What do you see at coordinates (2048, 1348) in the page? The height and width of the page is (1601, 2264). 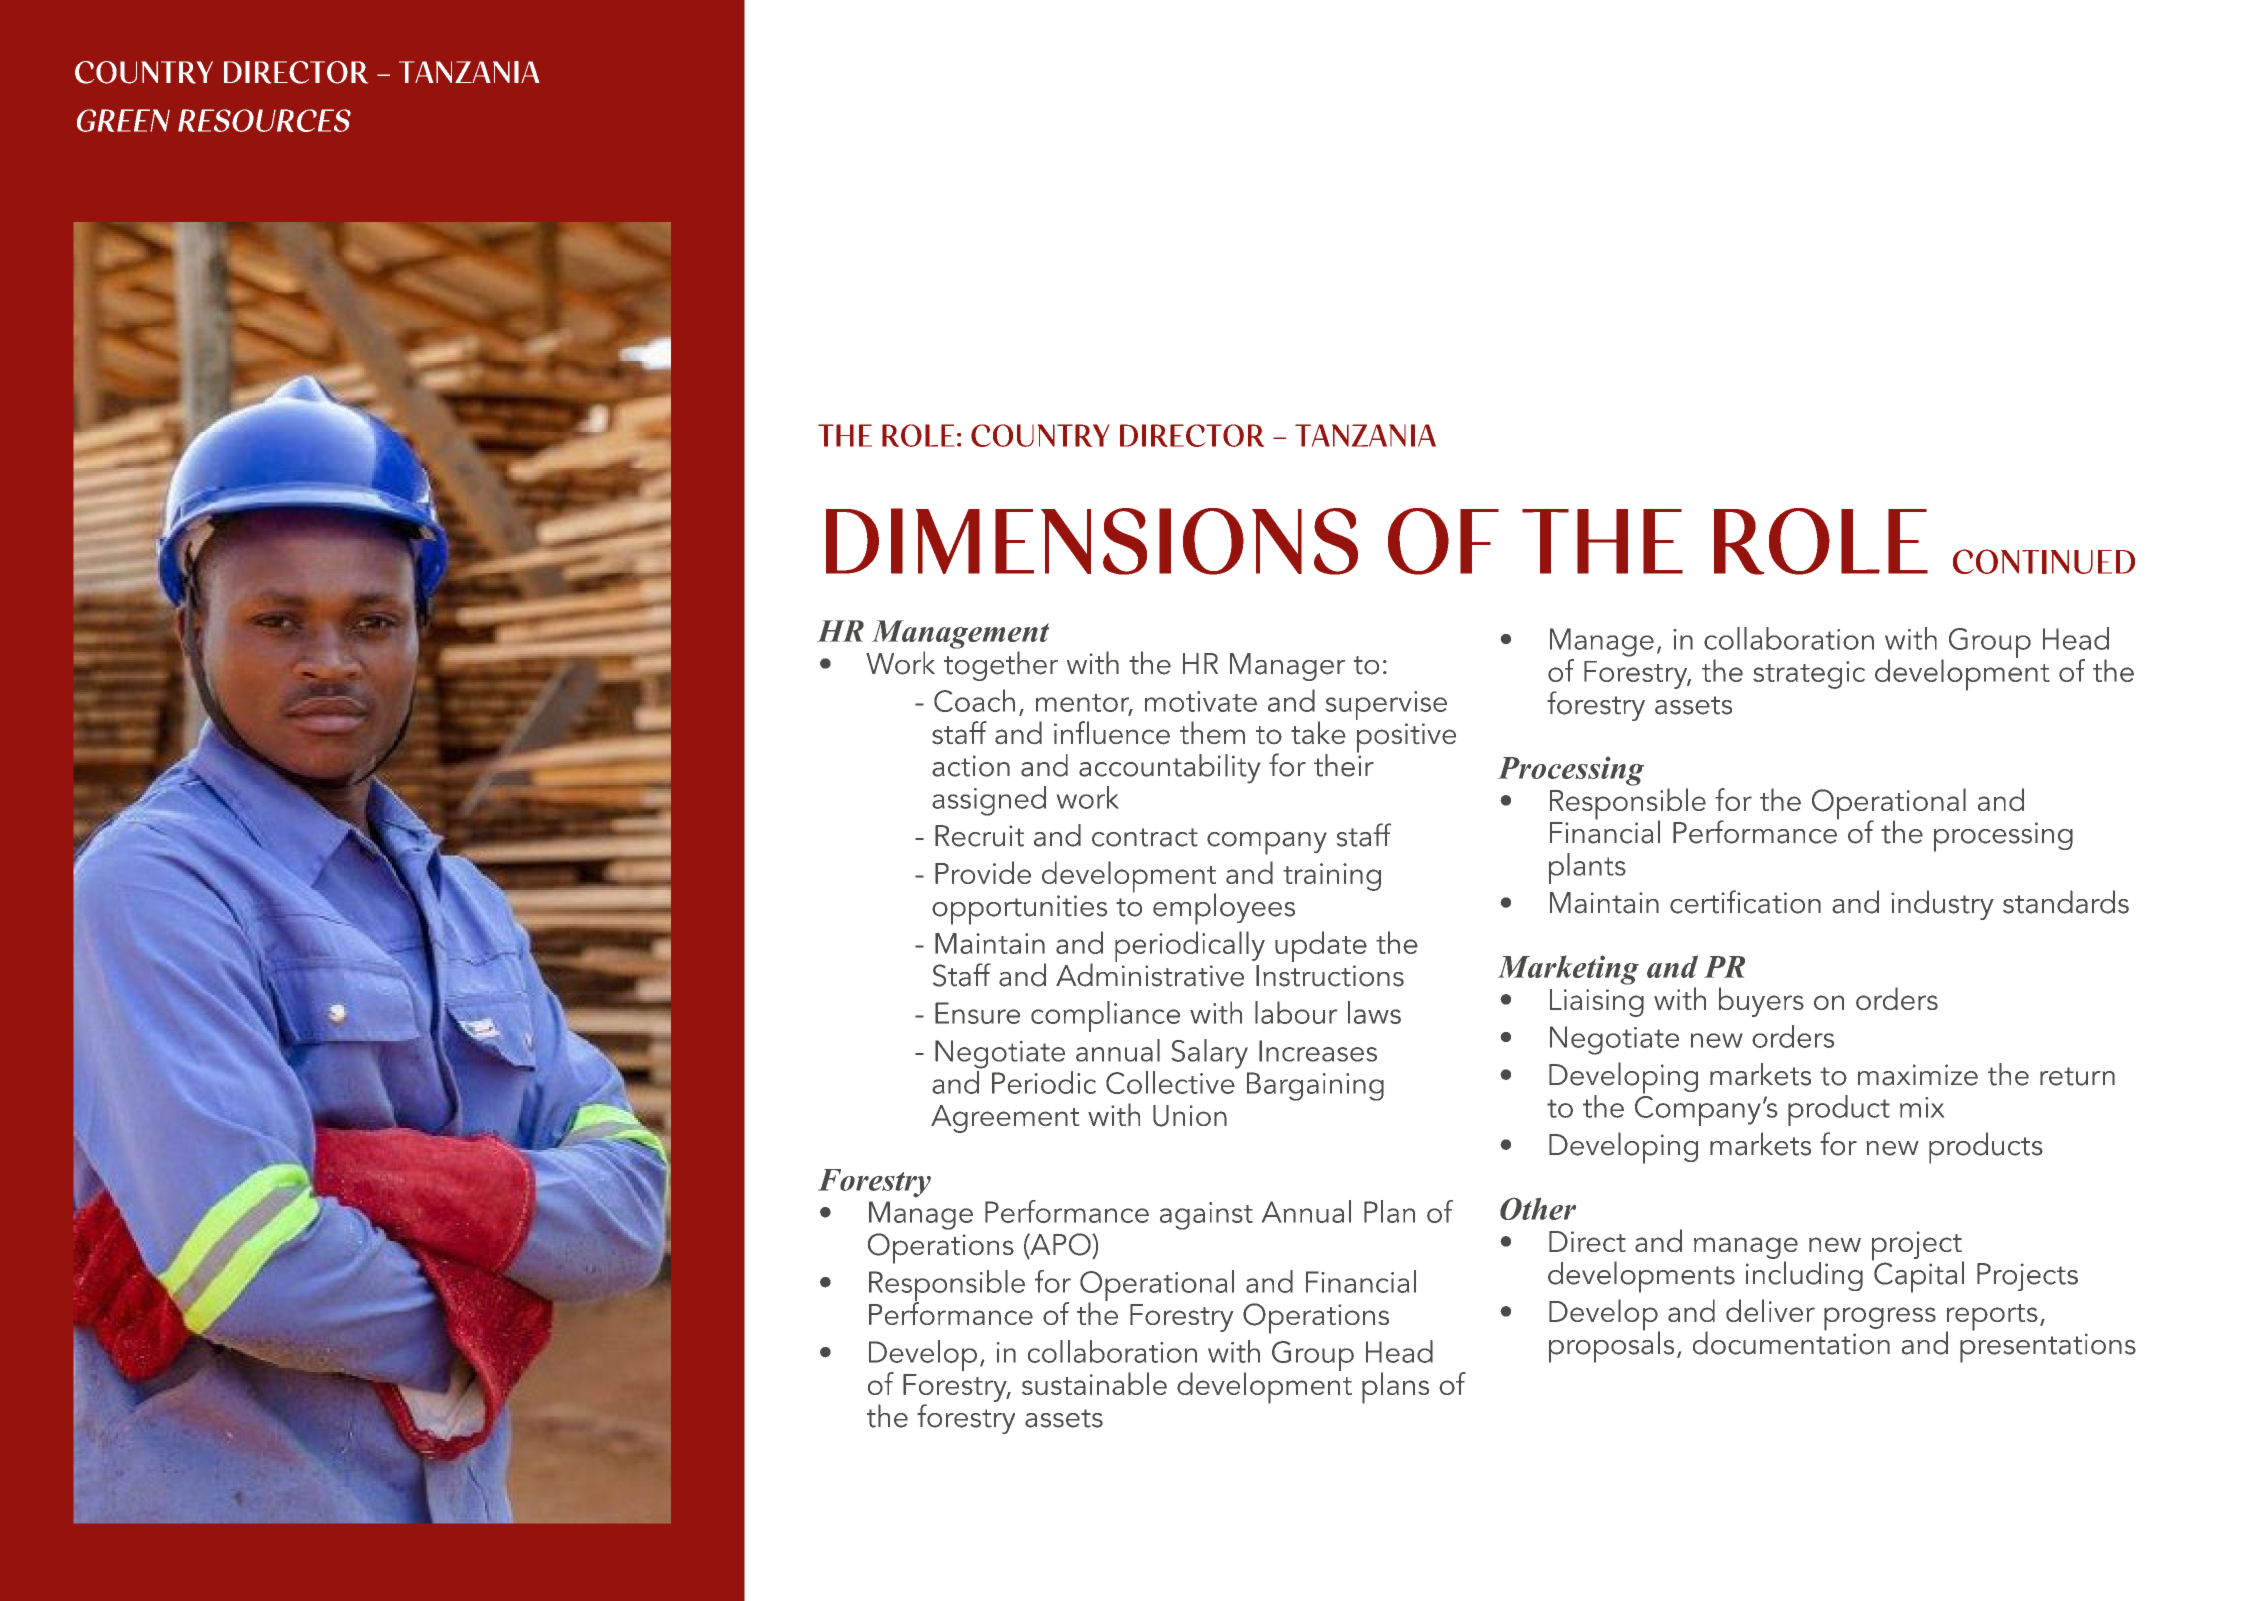 I see `presentations` at bounding box center [2048, 1348].
